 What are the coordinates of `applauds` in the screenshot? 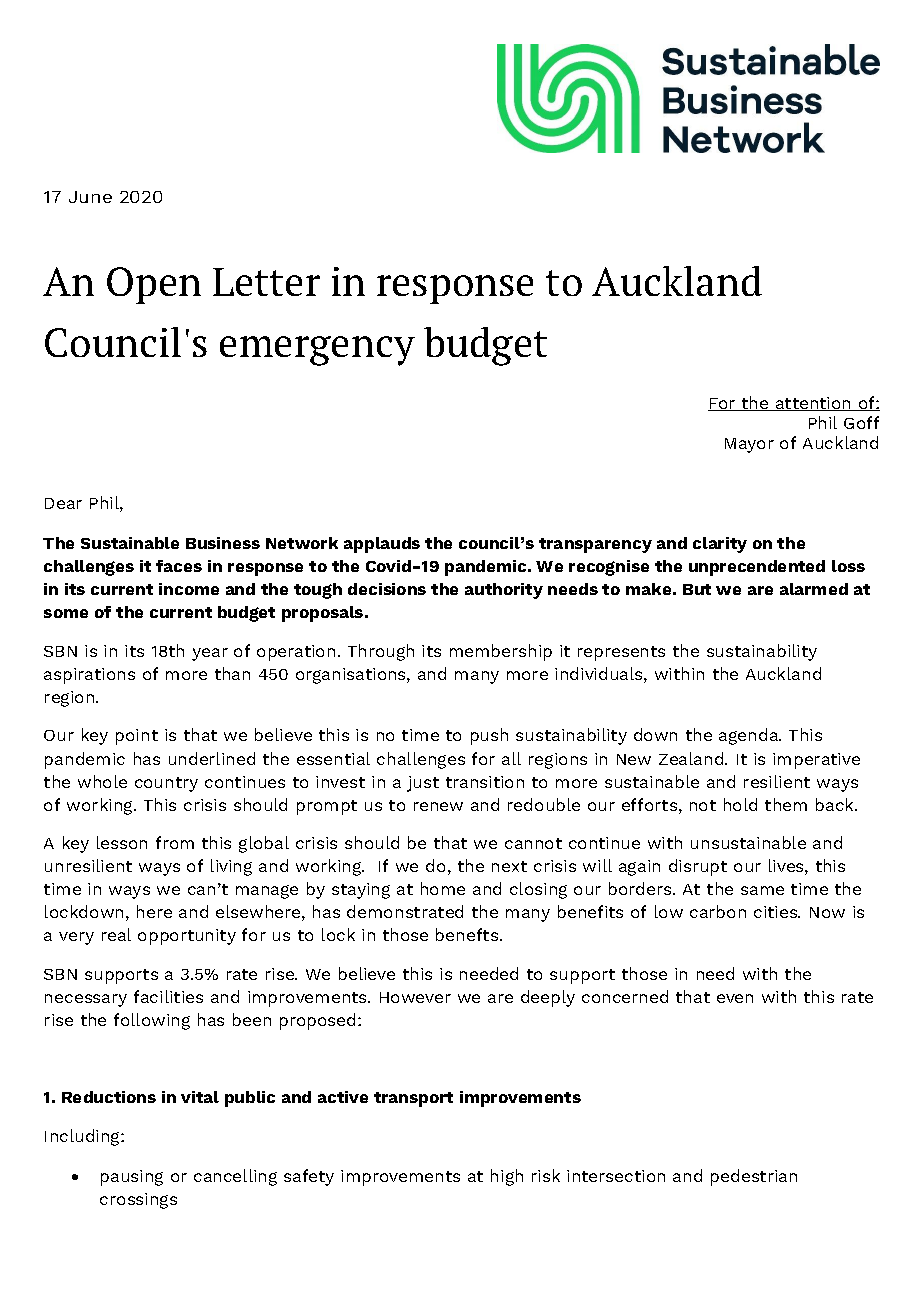 It's located at (382, 545).
